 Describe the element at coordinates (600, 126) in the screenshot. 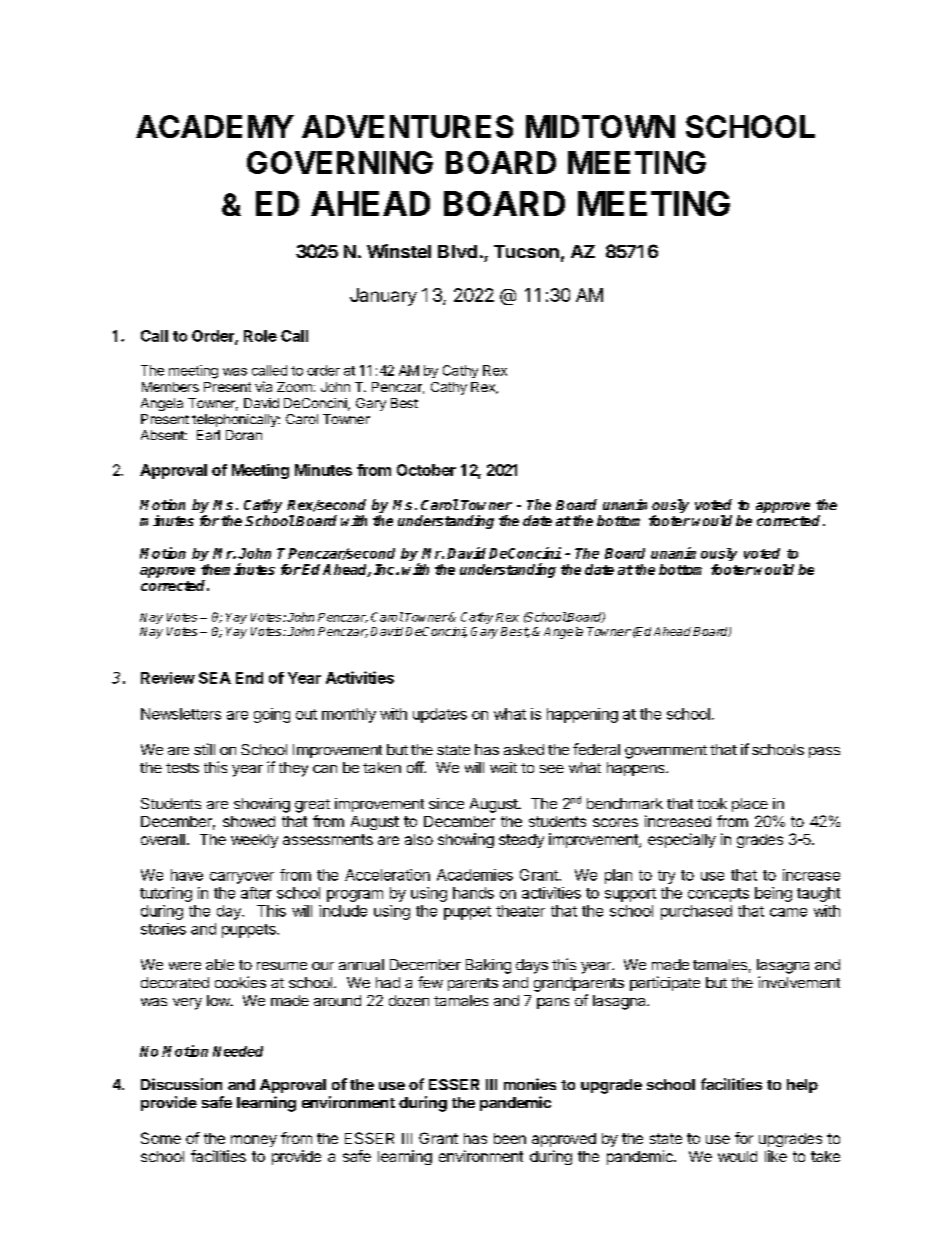

I see `MIDTOWN` at that location.
